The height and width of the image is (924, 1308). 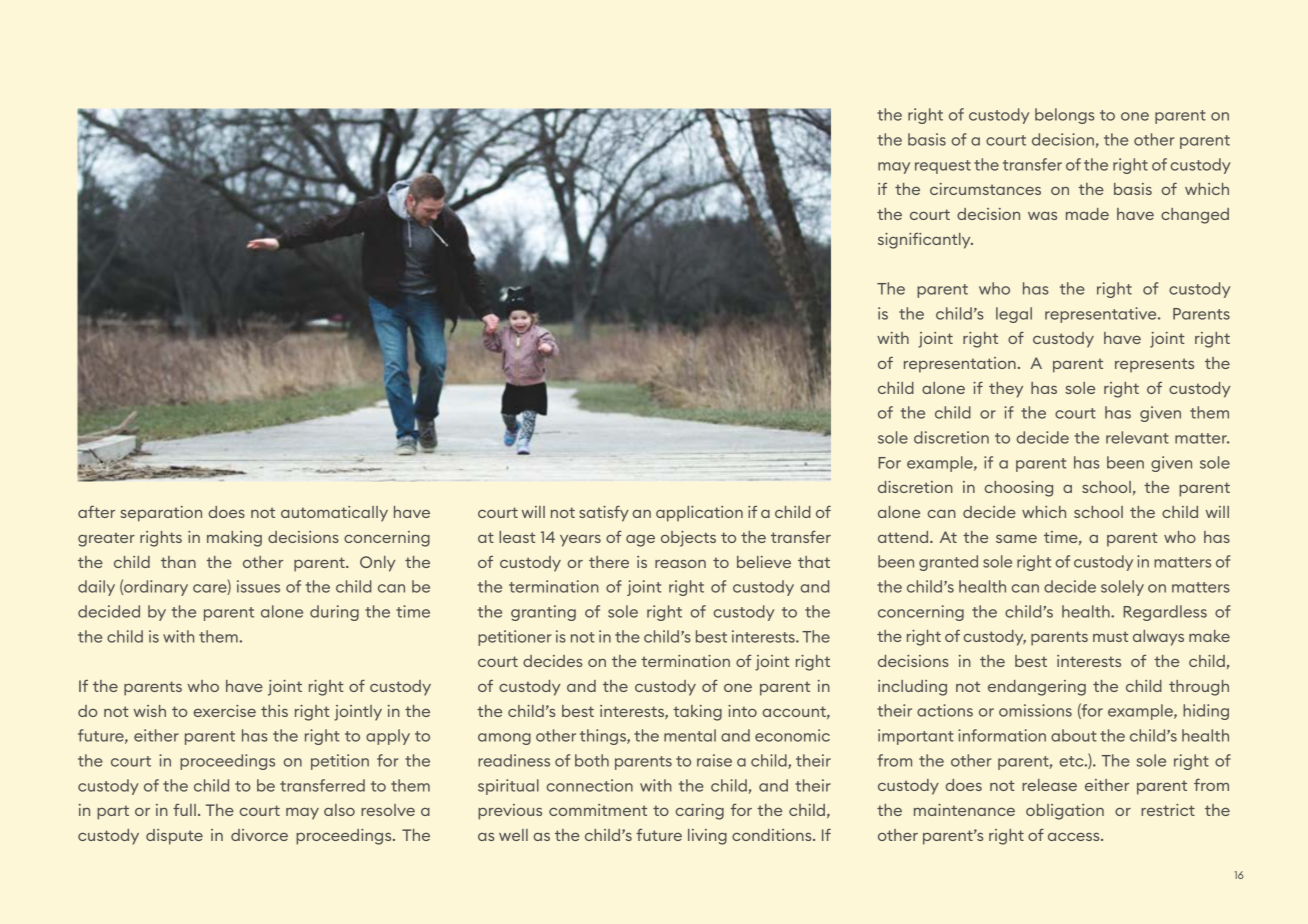 What do you see at coordinates (1019, 489) in the image?
I see `choosing` at bounding box center [1019, 489].
